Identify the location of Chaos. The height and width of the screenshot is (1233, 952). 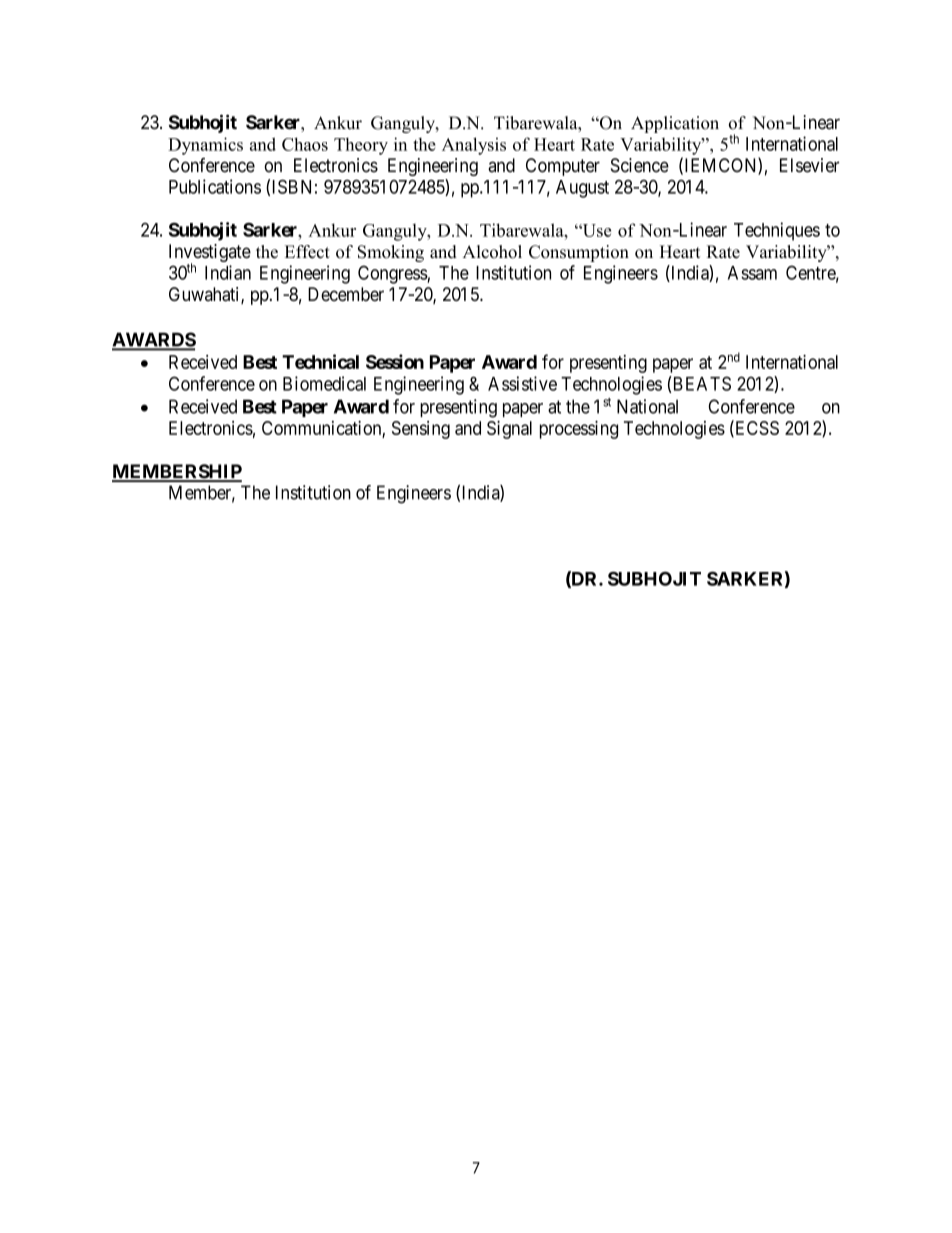
(305, 144).
